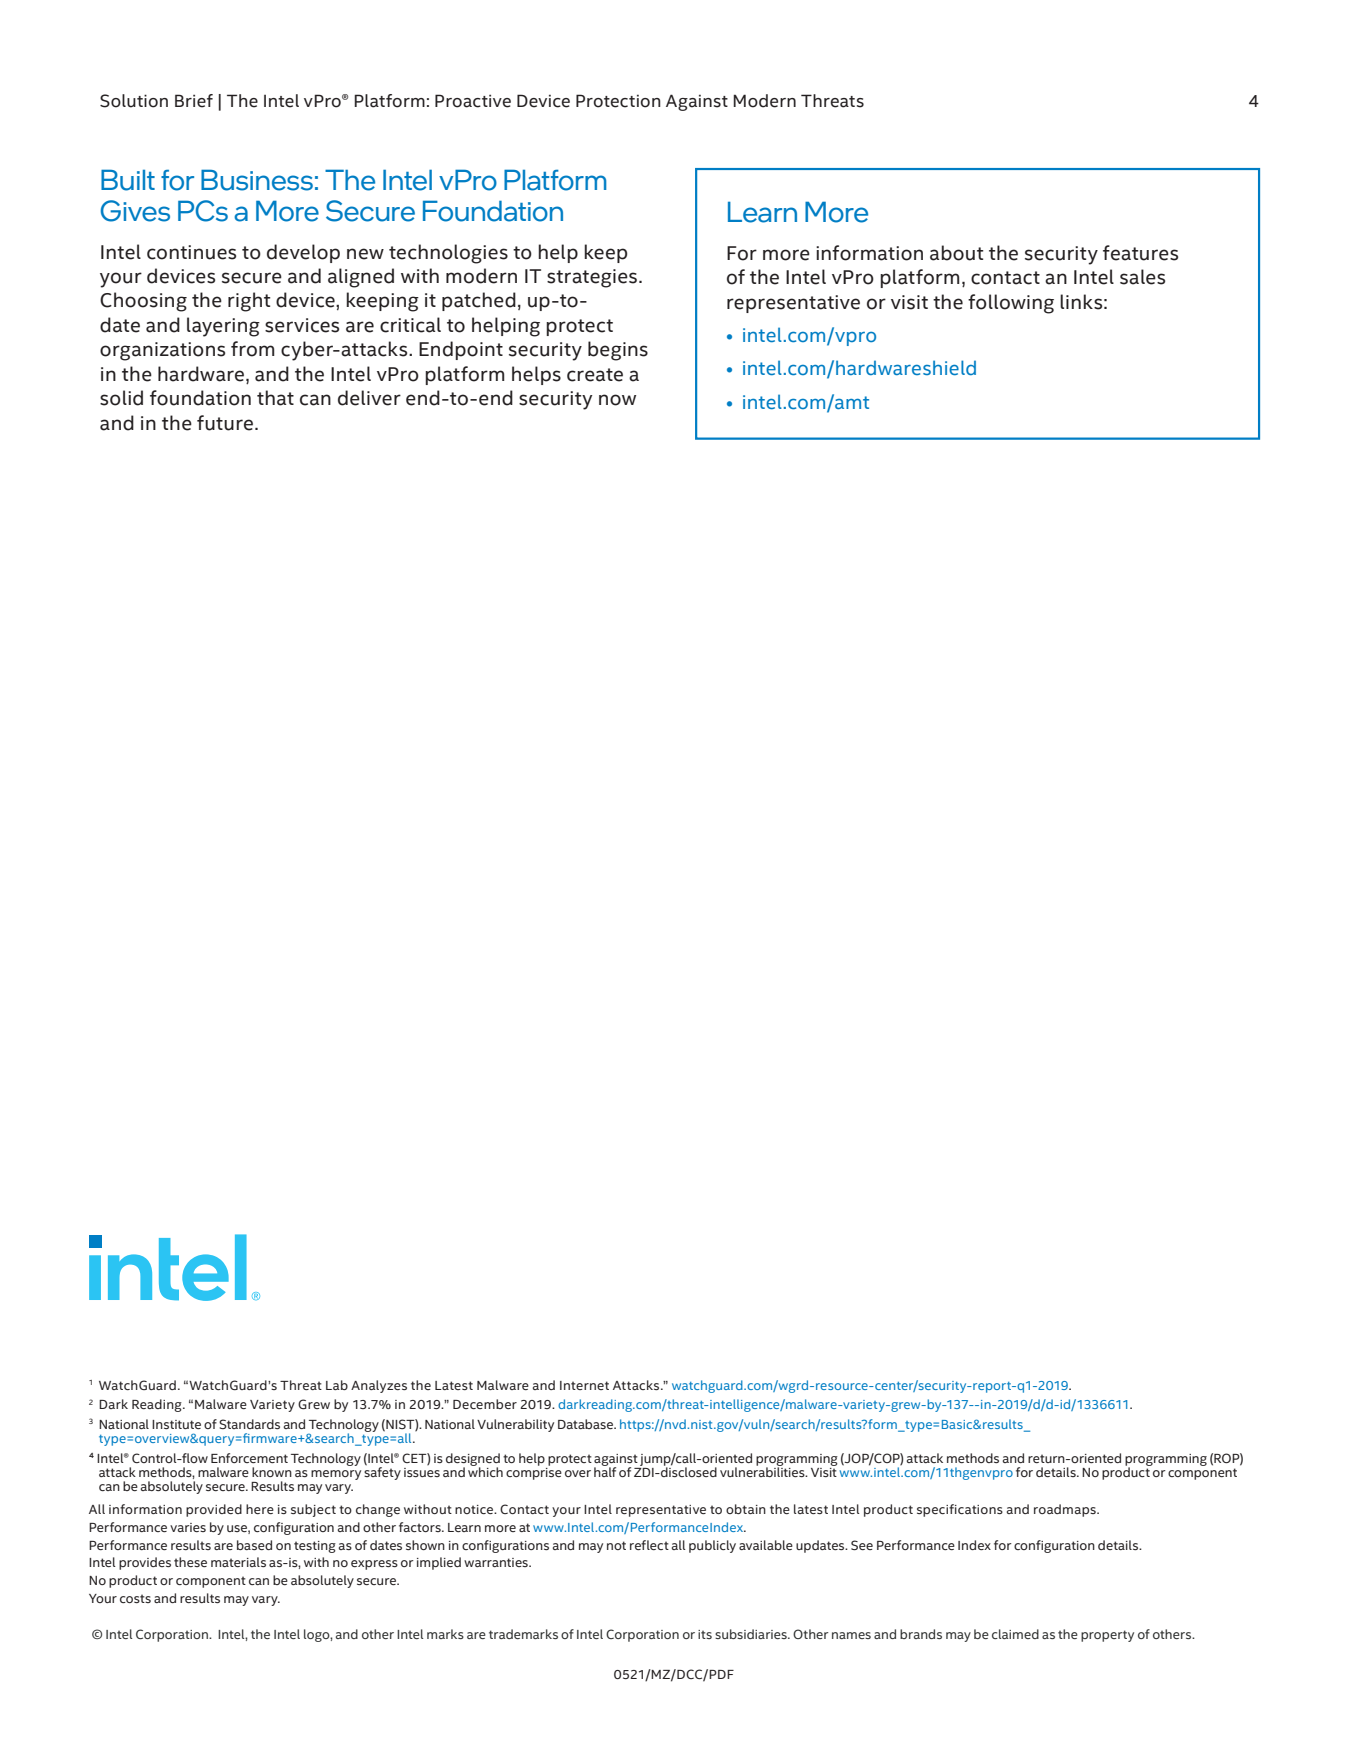  What do you see at coordinates (956, 253) in the screenshot?
I see `about` at bounding box center [956, 253].
